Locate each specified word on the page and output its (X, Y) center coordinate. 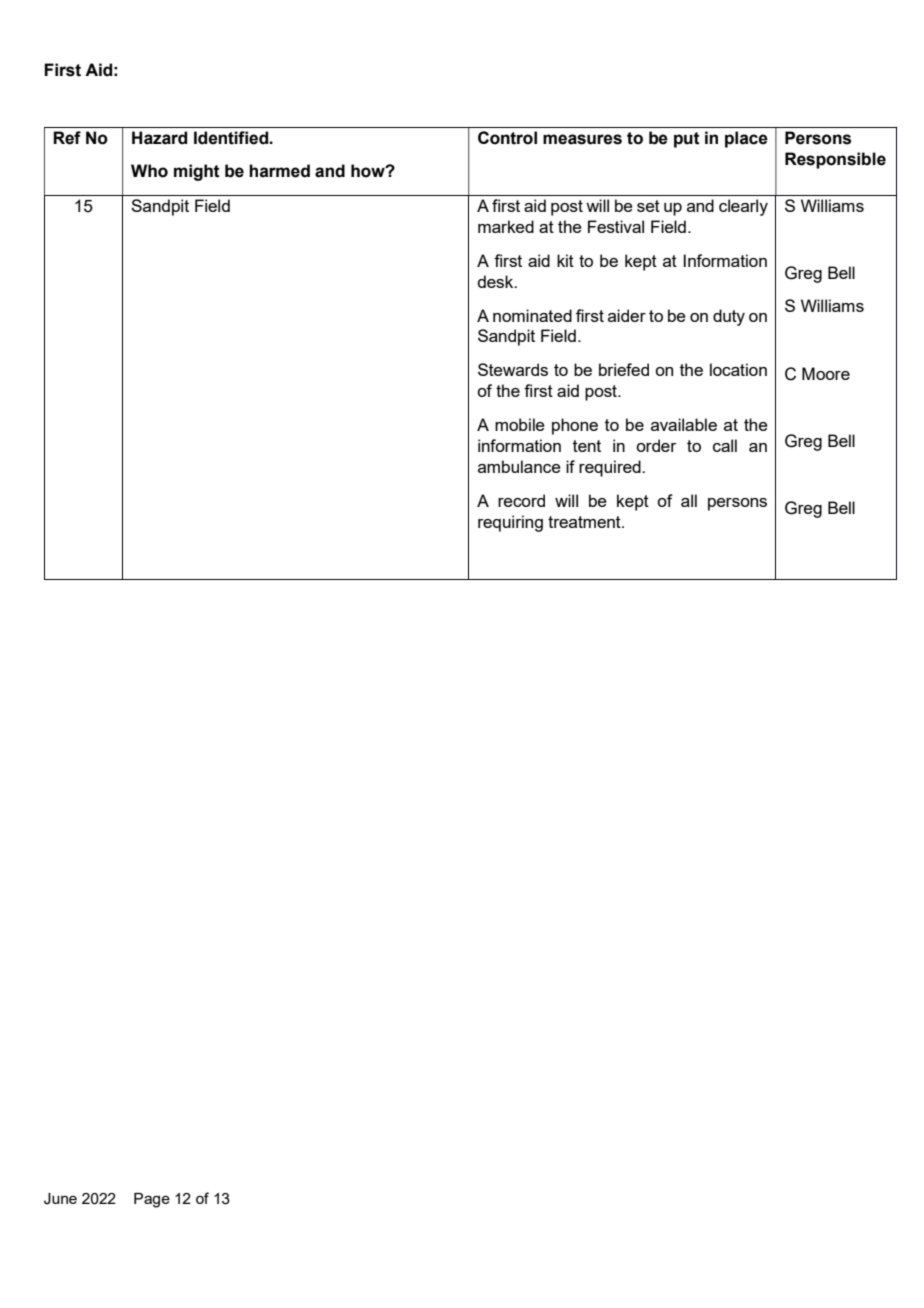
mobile (520, 424)
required (611, 468)
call (725, 445)
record (521, 500)
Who (149, 171)
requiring (510, 523)
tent (587, 446)
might (197, 172)
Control (507, 138)
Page (152, 1200)
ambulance (519, 466)
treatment (585, 522)
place (746, 139)
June (60, 1199)
